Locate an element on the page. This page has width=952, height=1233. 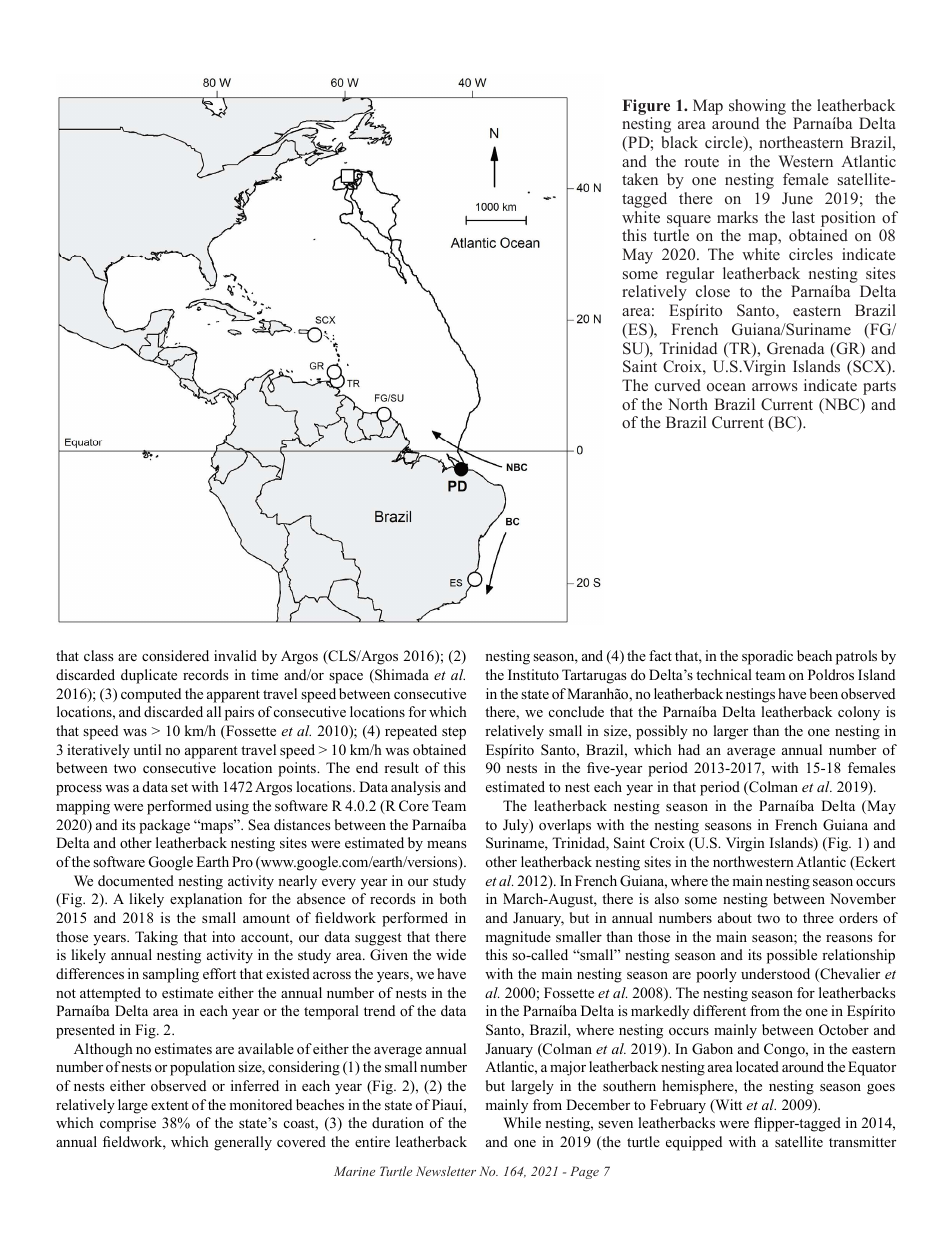
showing is located at coordinates (757, 107).
